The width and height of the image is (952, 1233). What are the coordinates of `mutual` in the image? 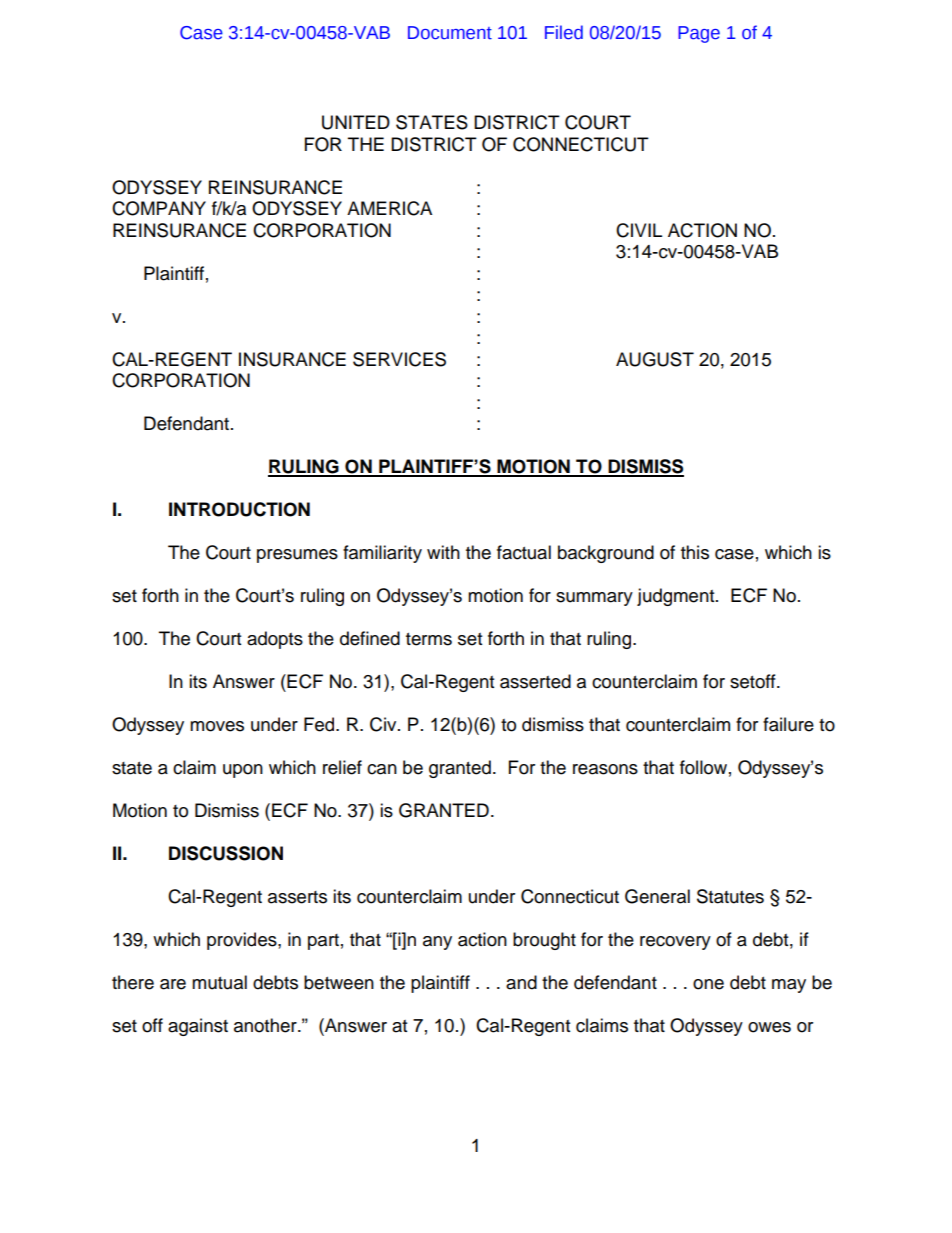 It's located at (219, 982).
